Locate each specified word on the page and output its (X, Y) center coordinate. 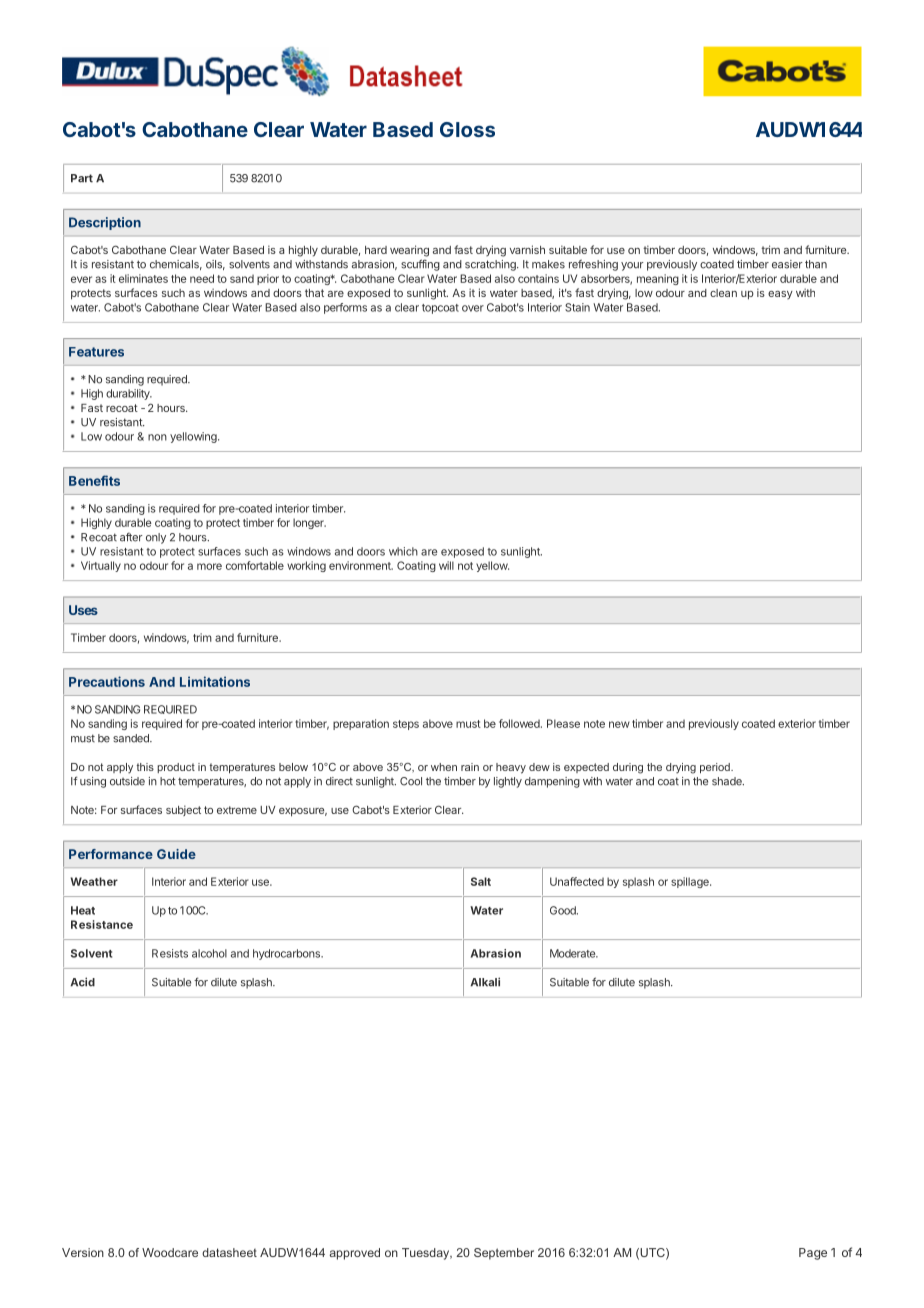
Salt (481, 881)
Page (813, 1254)
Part (82, 178)
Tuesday (427, 1254)
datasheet (229, 1252)
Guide (176, 854)
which (403, 551)
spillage (691, 882)
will (446, 565)
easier (787, 264)
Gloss (467, 129)
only (156, 538)
